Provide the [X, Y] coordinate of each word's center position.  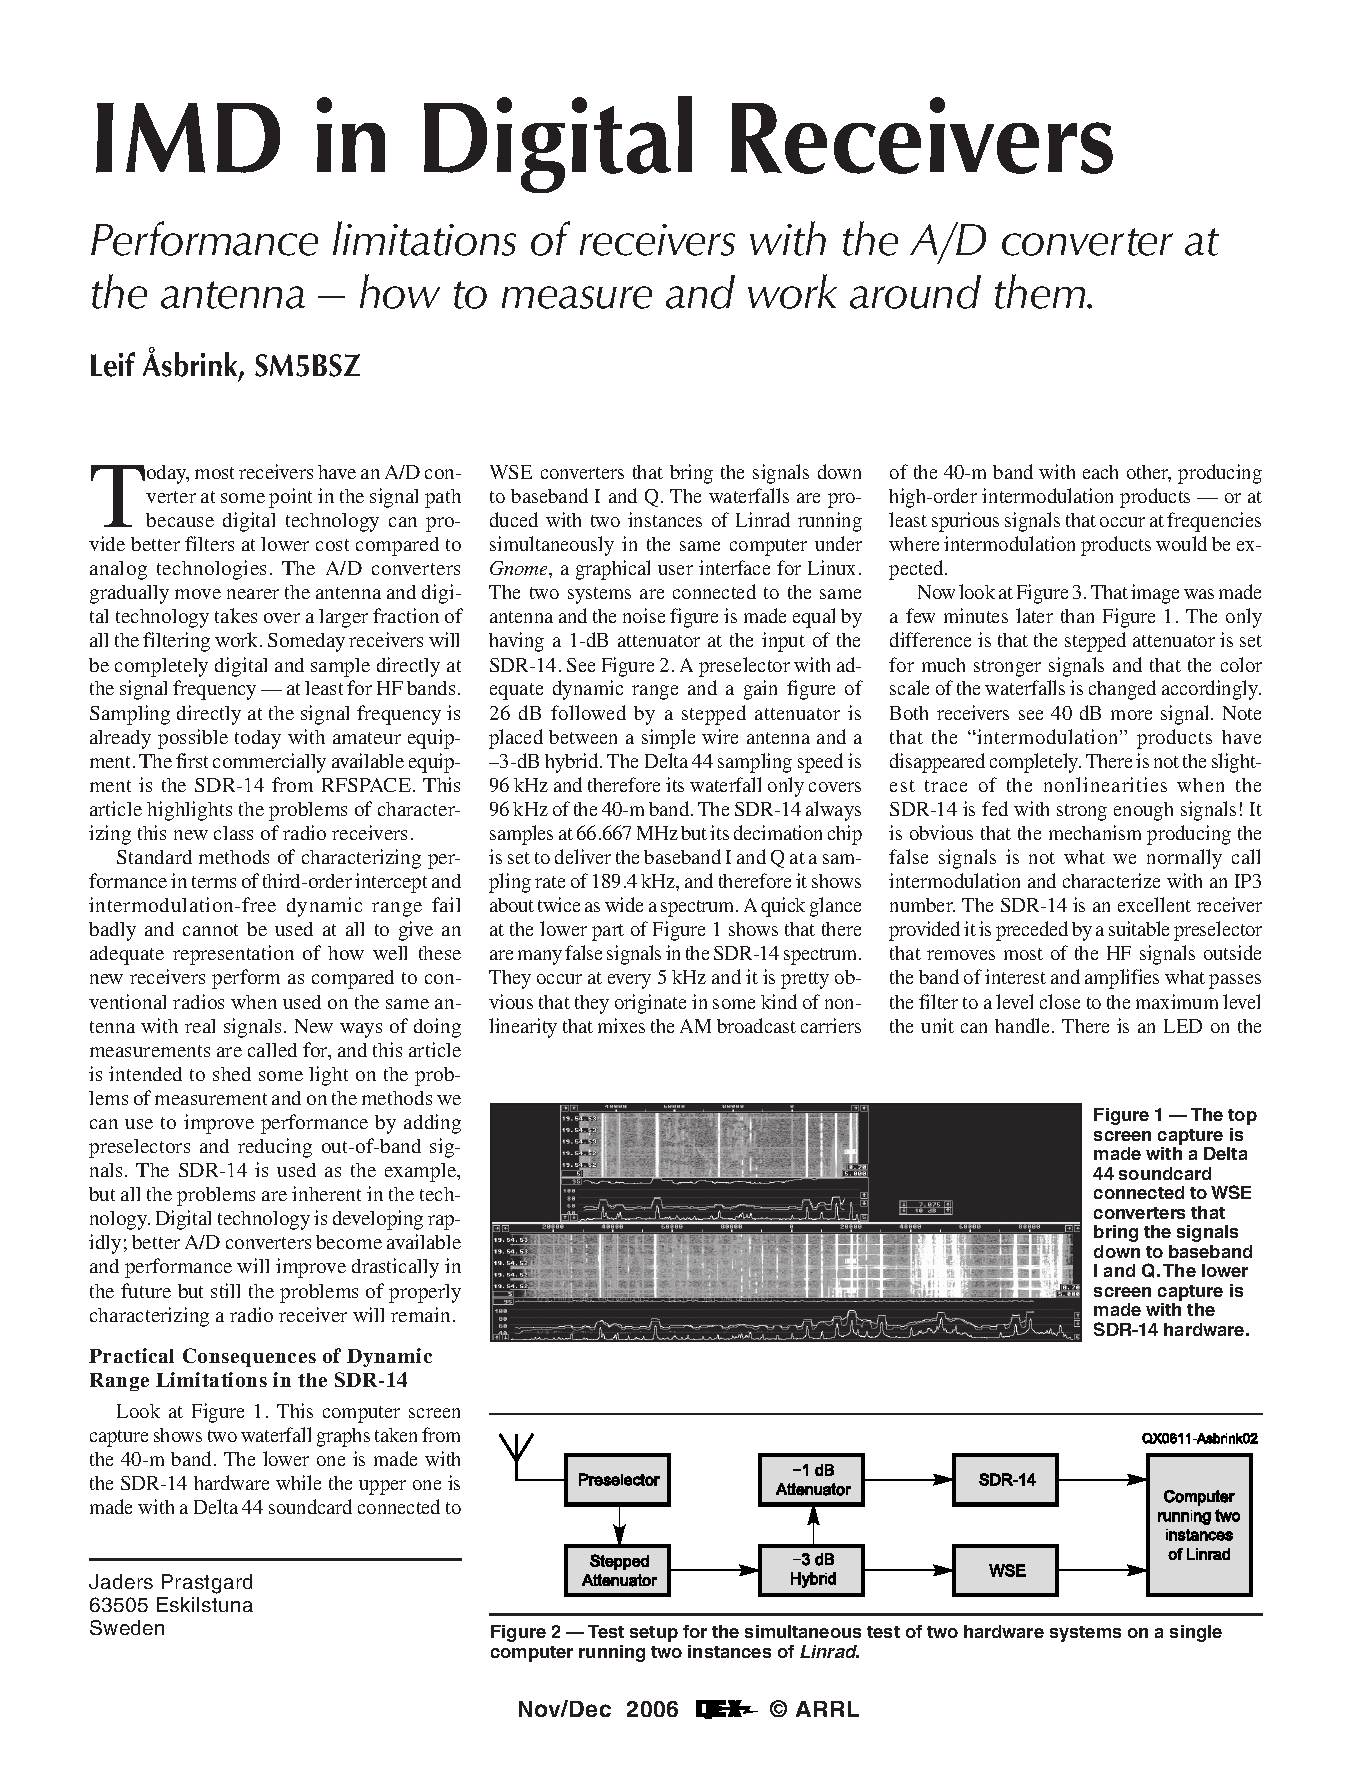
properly [425, 1293]
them [1041, 291]
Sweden [127, 1627]
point [290, 498]
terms [214, 882]
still [225, 1290]
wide [624, 904]
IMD [188, 138]
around [915, 292]
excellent [1154, 904]
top [1242, 1117]
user [675, 570]
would [1181, 543]
